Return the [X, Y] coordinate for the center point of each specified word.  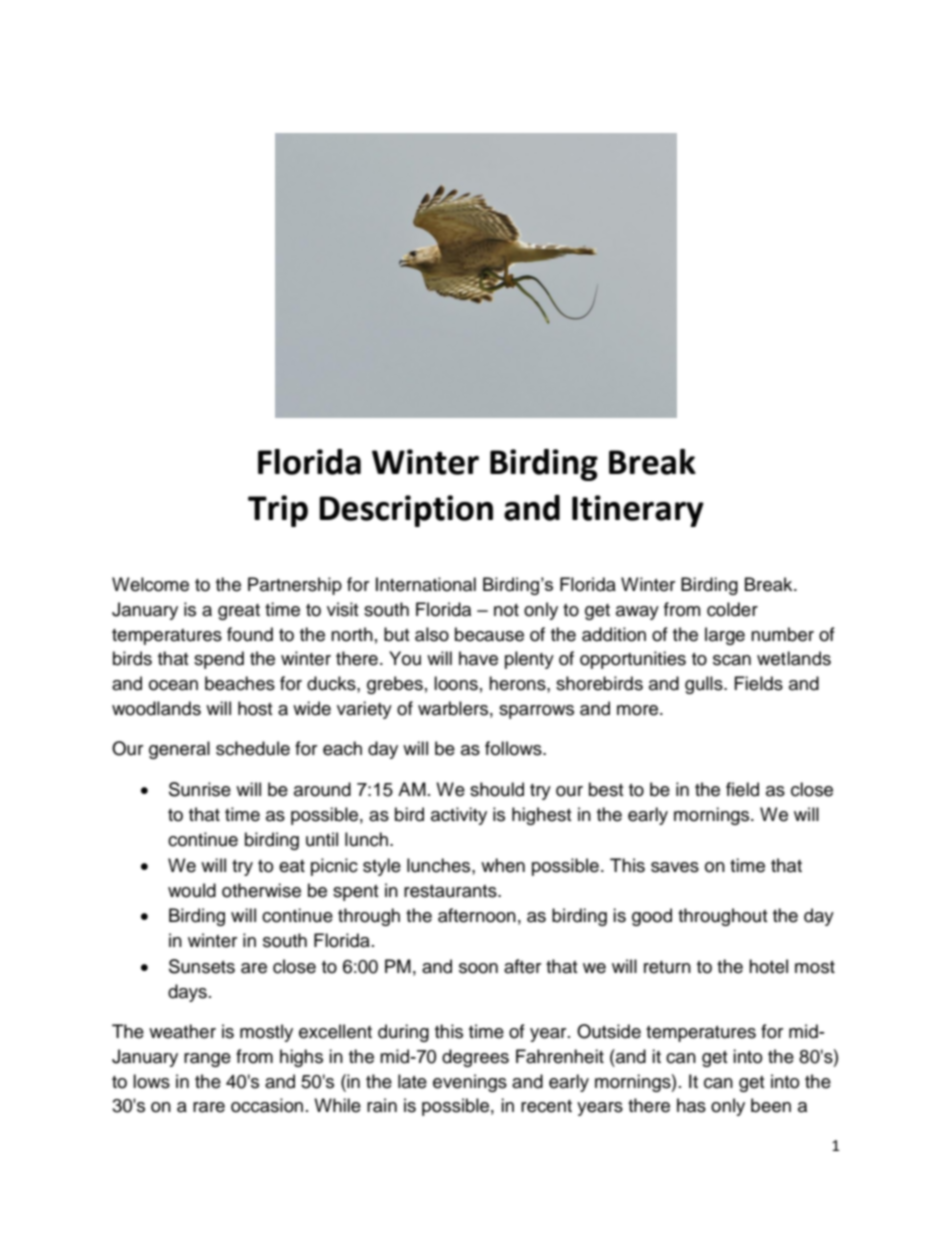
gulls [705, 685]
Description [406, 511]
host [255, 708]
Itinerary [638, 511]
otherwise [261, 890]
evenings [470, 1083]
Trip [278, 511]
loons [456, 683]
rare [209, 1107]
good [652, 917]
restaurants [451, 891]
